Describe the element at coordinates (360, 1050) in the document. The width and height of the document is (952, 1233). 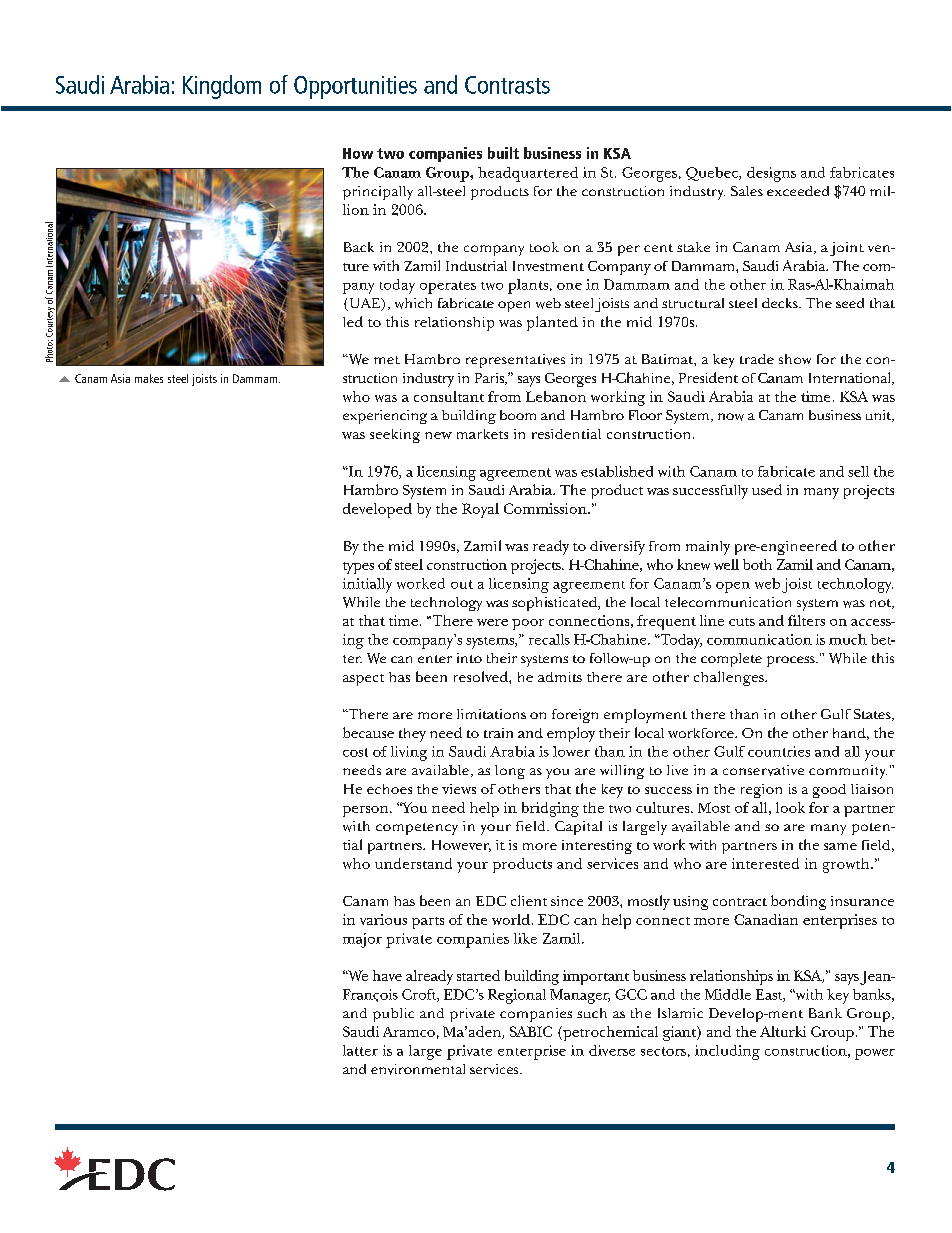
I see `latter` at that location.
